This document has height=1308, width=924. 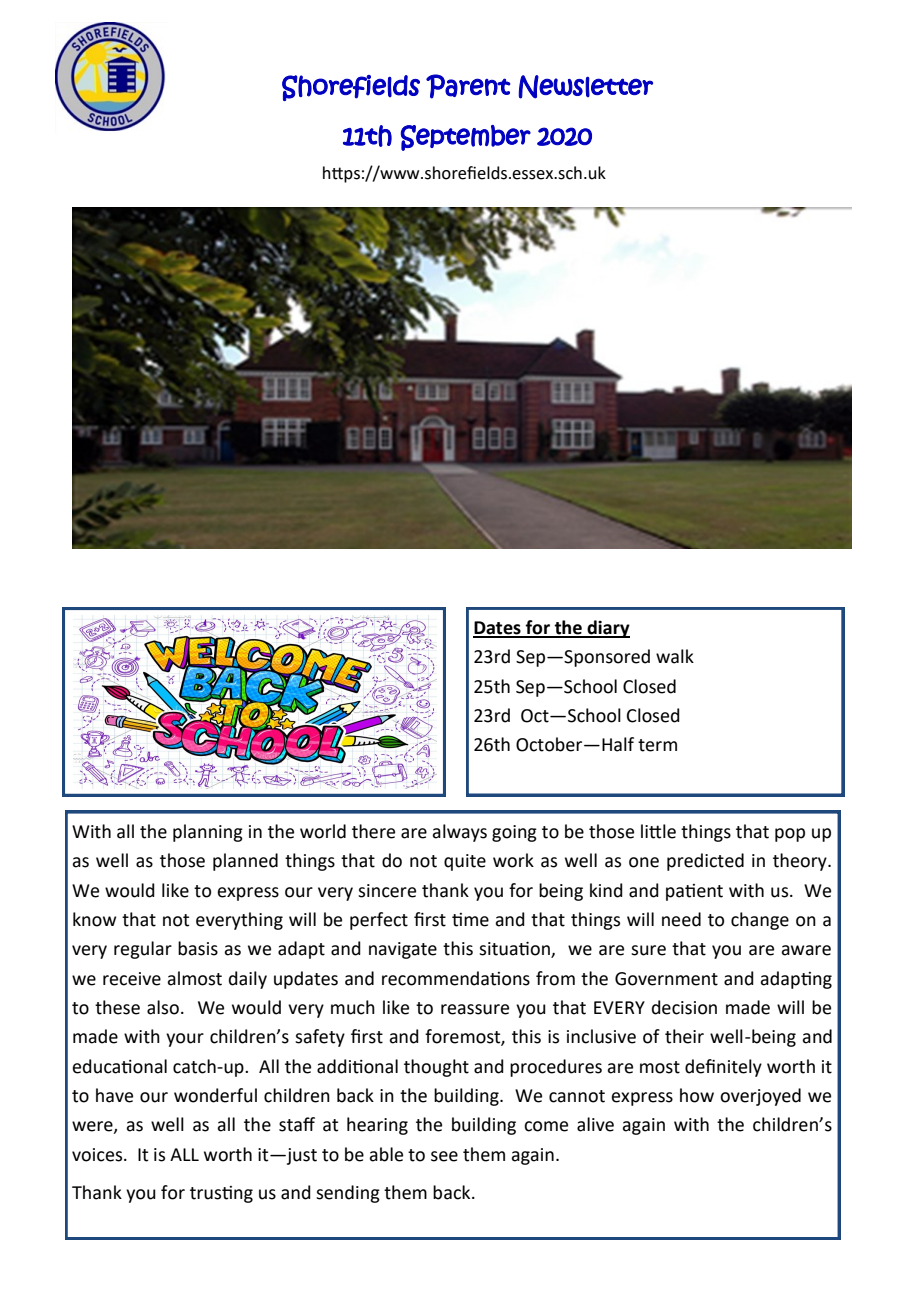 What do you see at coordinates (466, 138) in the document?
I see `September` at bounding box center [466, 138].
